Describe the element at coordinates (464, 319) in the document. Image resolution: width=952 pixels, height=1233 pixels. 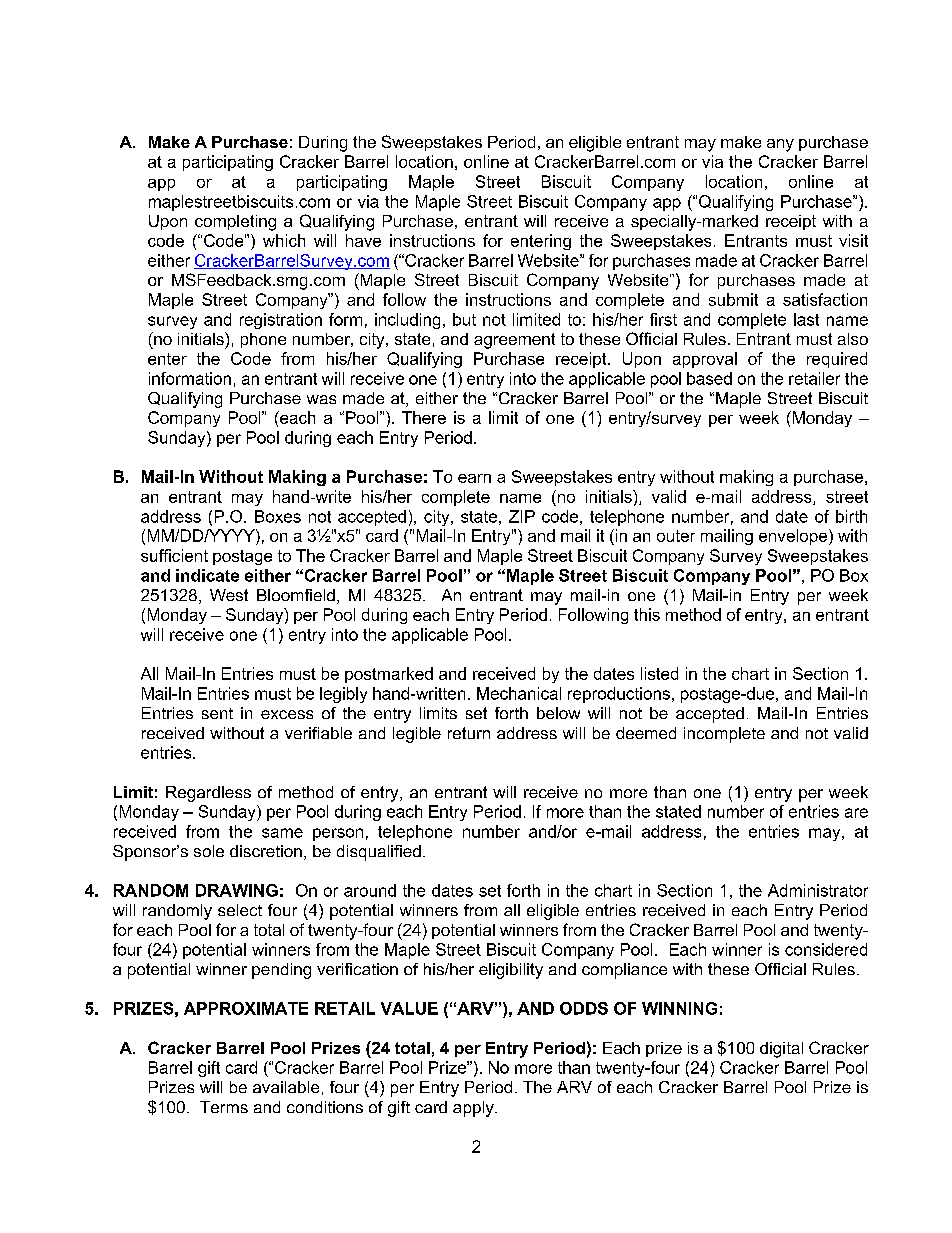
I see `but` at that location.
